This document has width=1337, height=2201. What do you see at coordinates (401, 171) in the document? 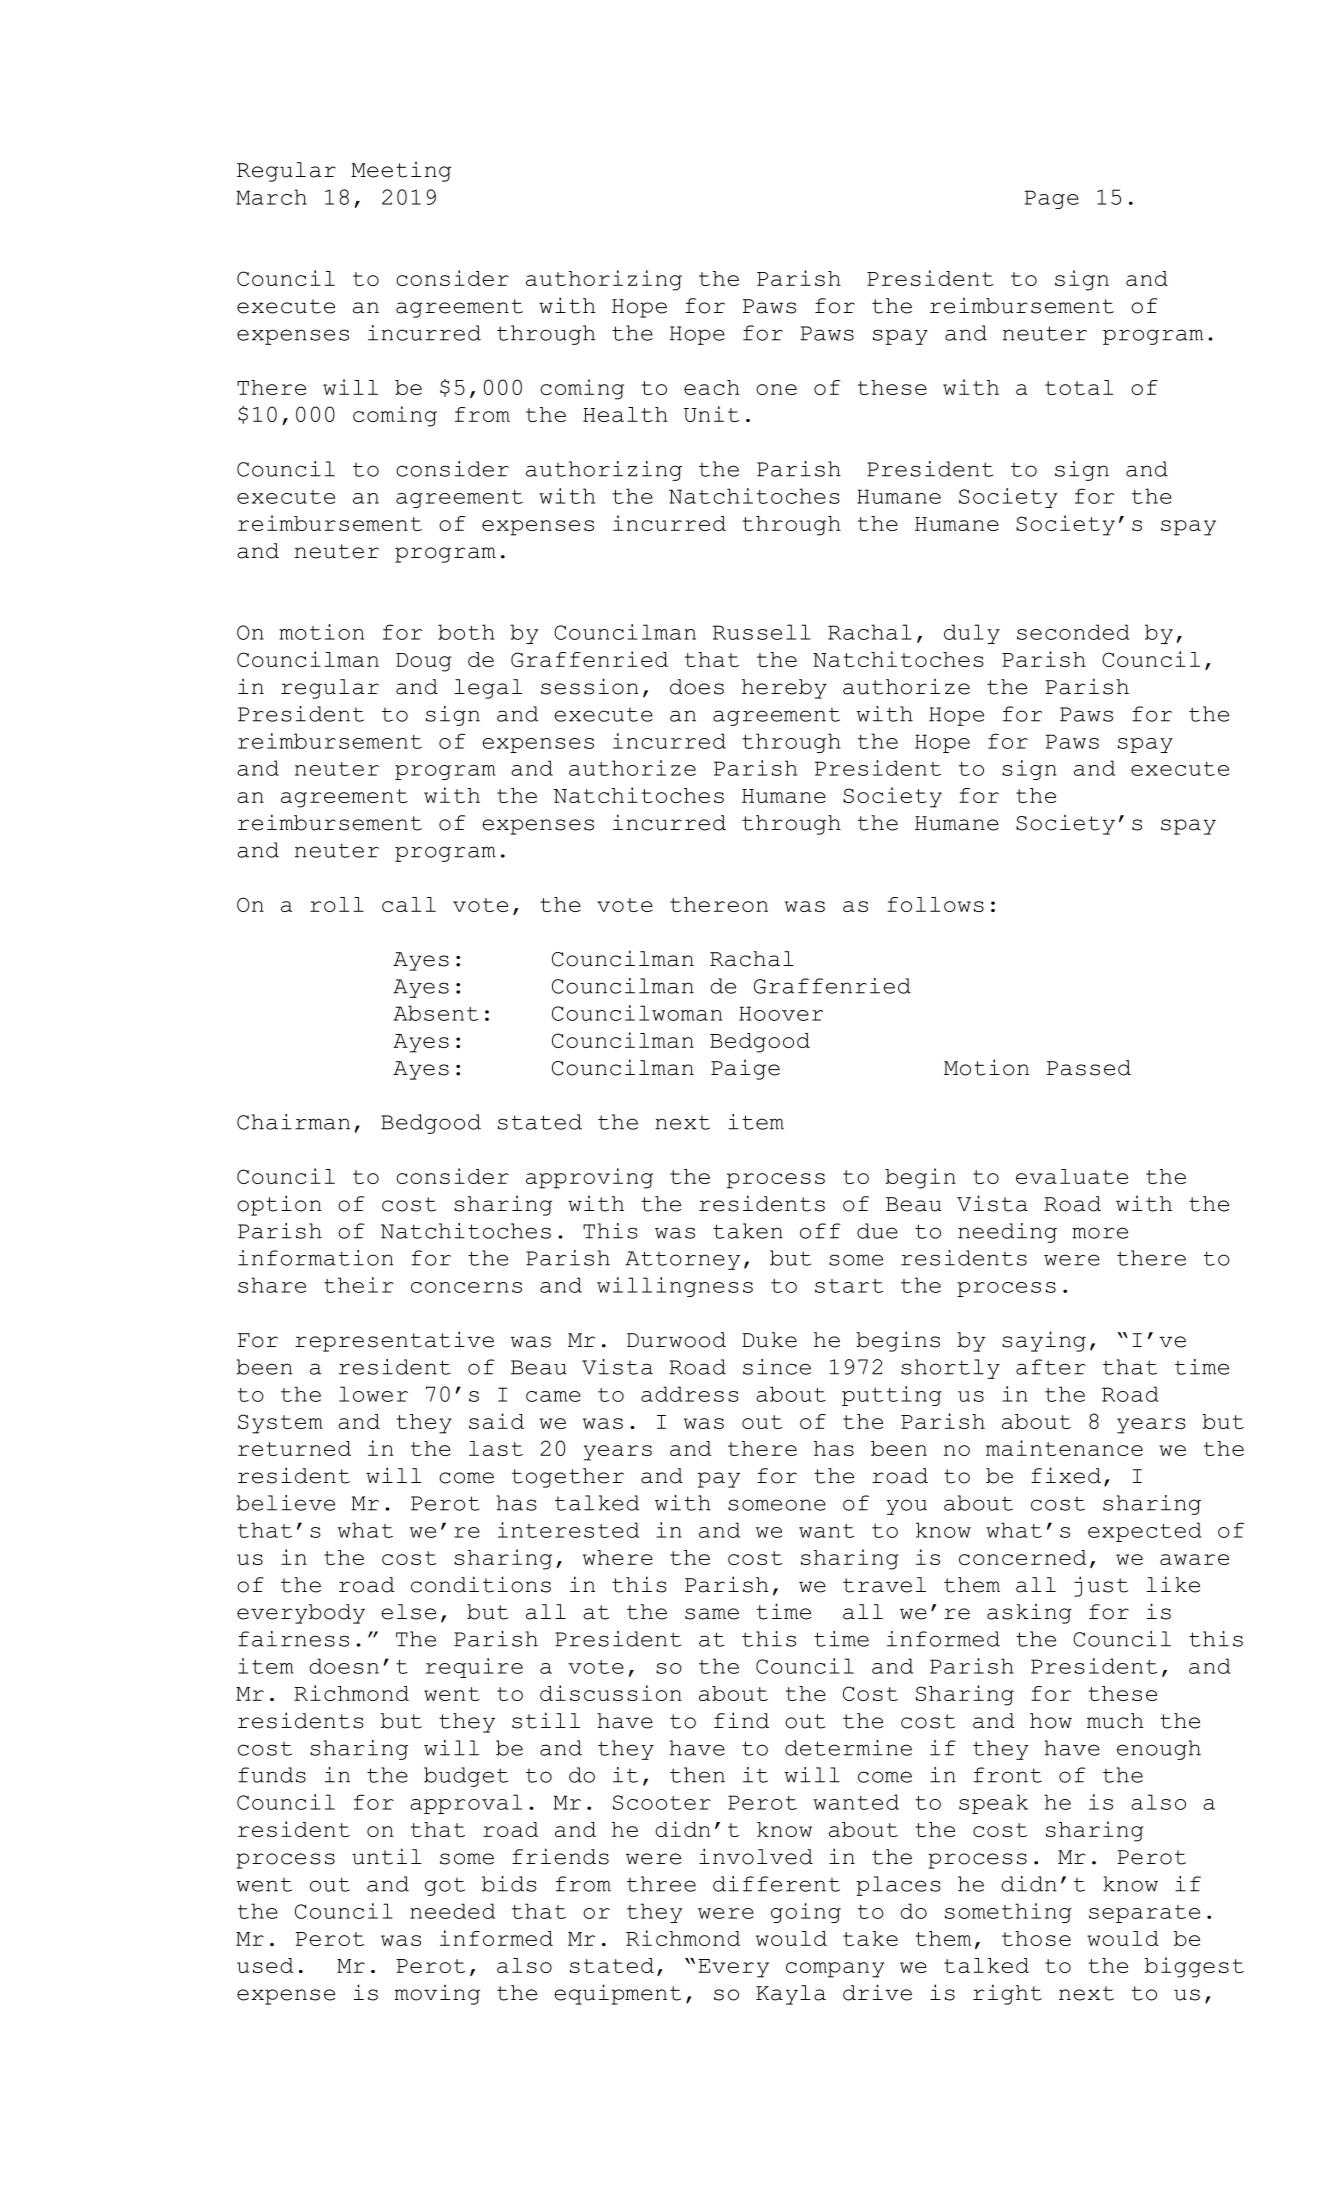
I see `Meeting` at bounding box center [401, 171].
